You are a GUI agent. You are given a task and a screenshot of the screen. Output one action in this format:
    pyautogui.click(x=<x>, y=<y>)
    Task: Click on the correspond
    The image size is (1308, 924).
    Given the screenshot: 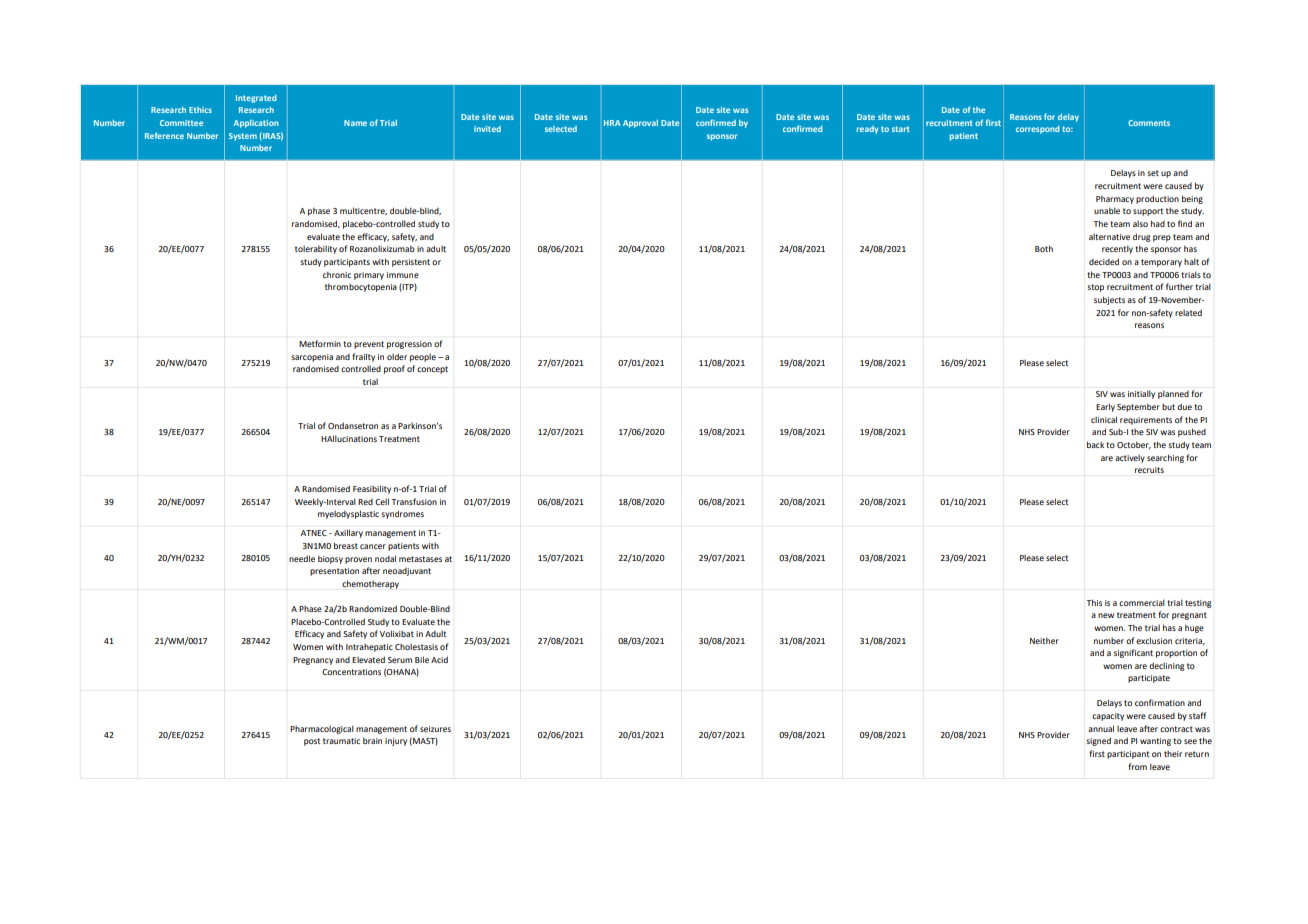 What is the action you would take?
    pyautogui.click(x=1038, y=130)
